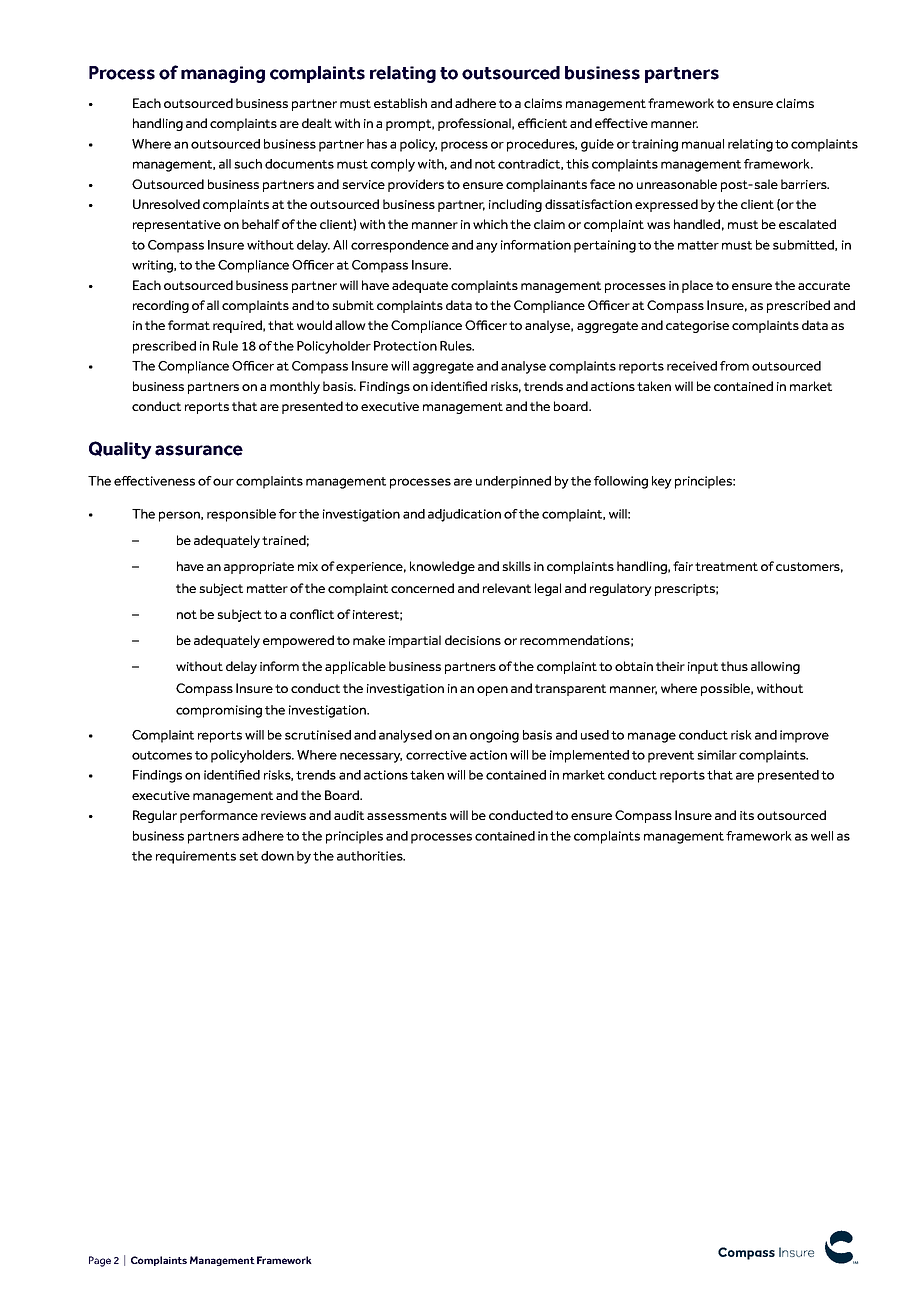 The height and width of the screenshot is (1308, 924). Describe the element at coordinates (473, 640) in the screenshot. I see `decisions` at that location.
